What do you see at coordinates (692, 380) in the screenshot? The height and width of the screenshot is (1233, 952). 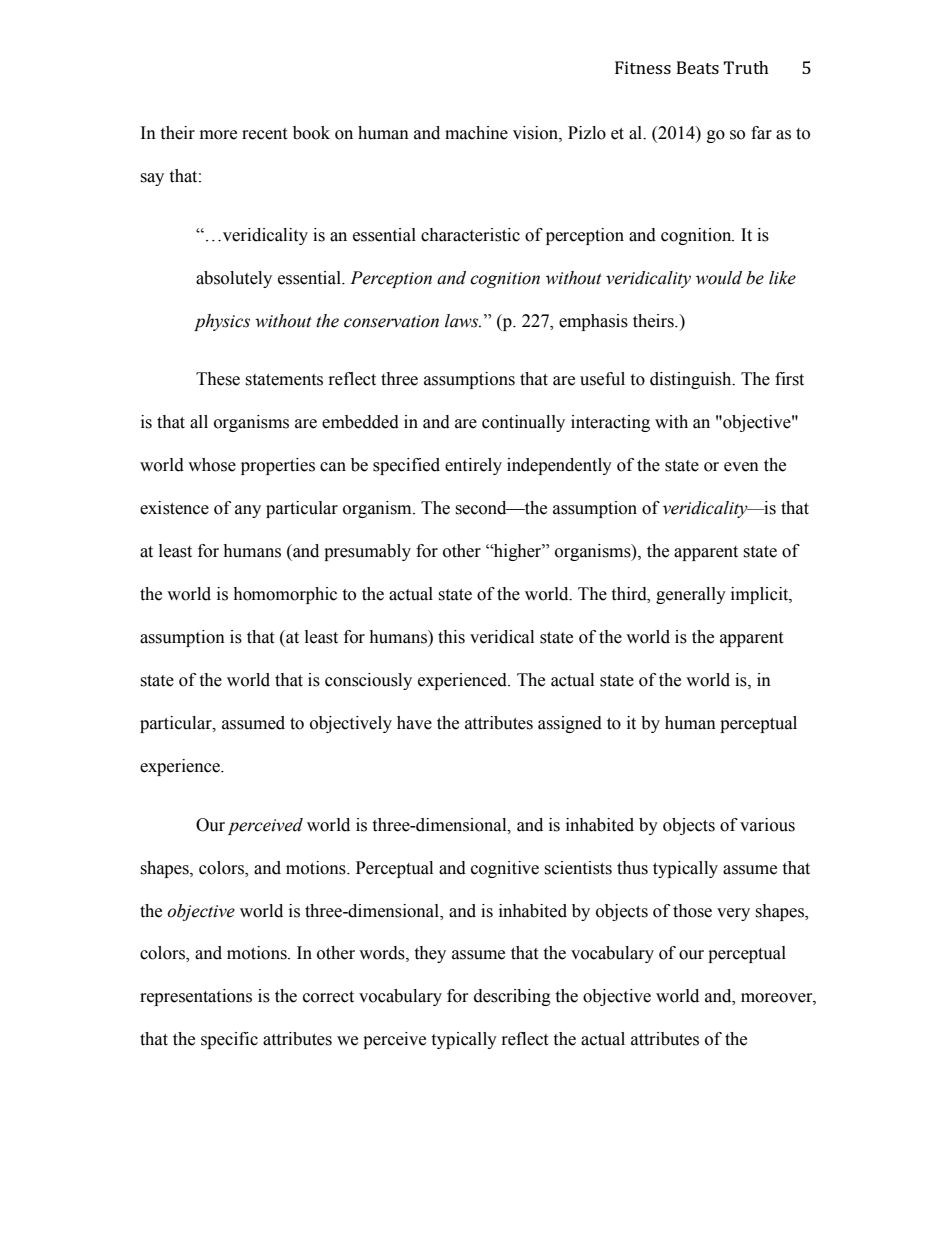 I see `distinguish` at bounding box center [692, 380].
